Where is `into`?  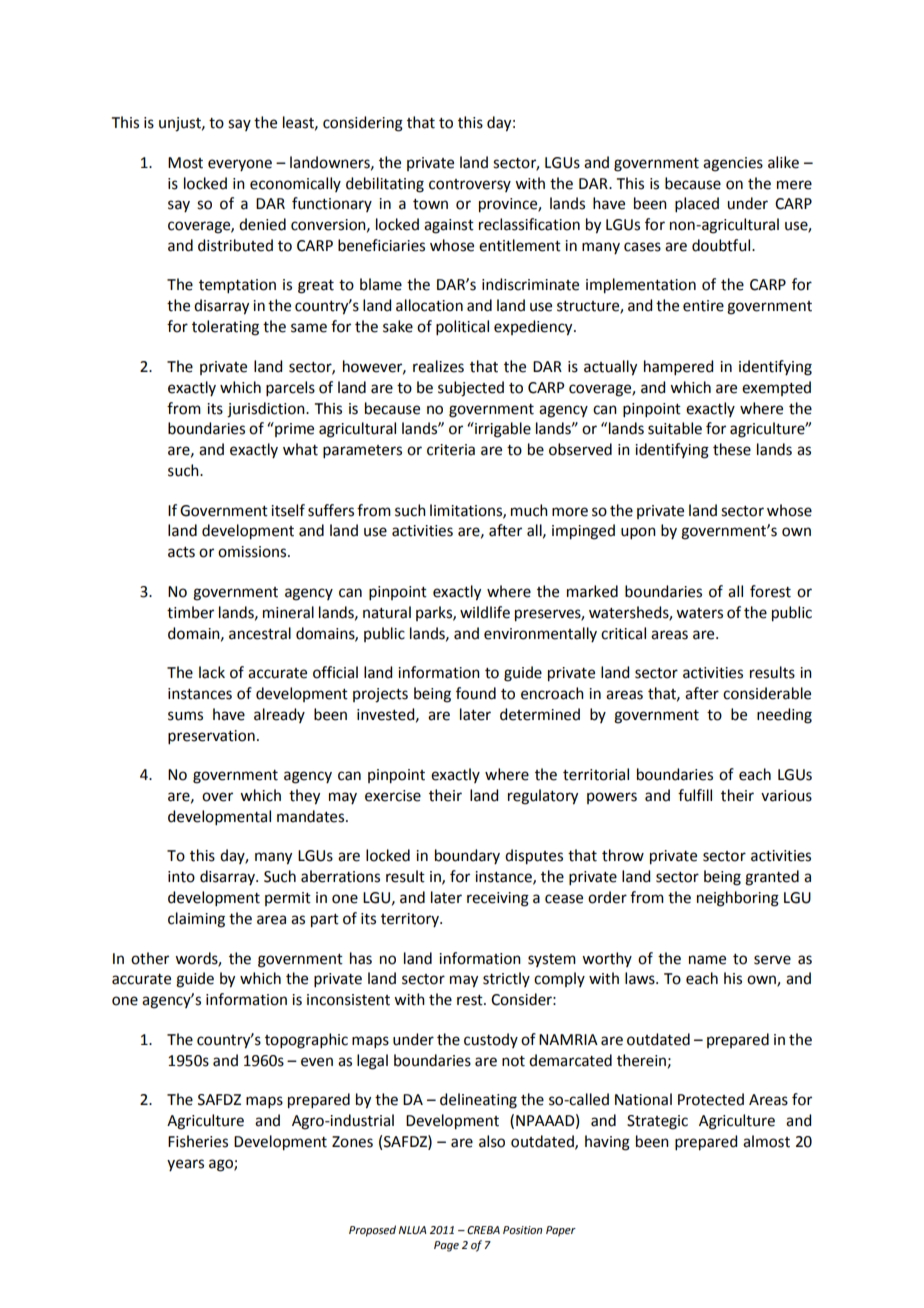 into is located at coordinates (181, 877).
